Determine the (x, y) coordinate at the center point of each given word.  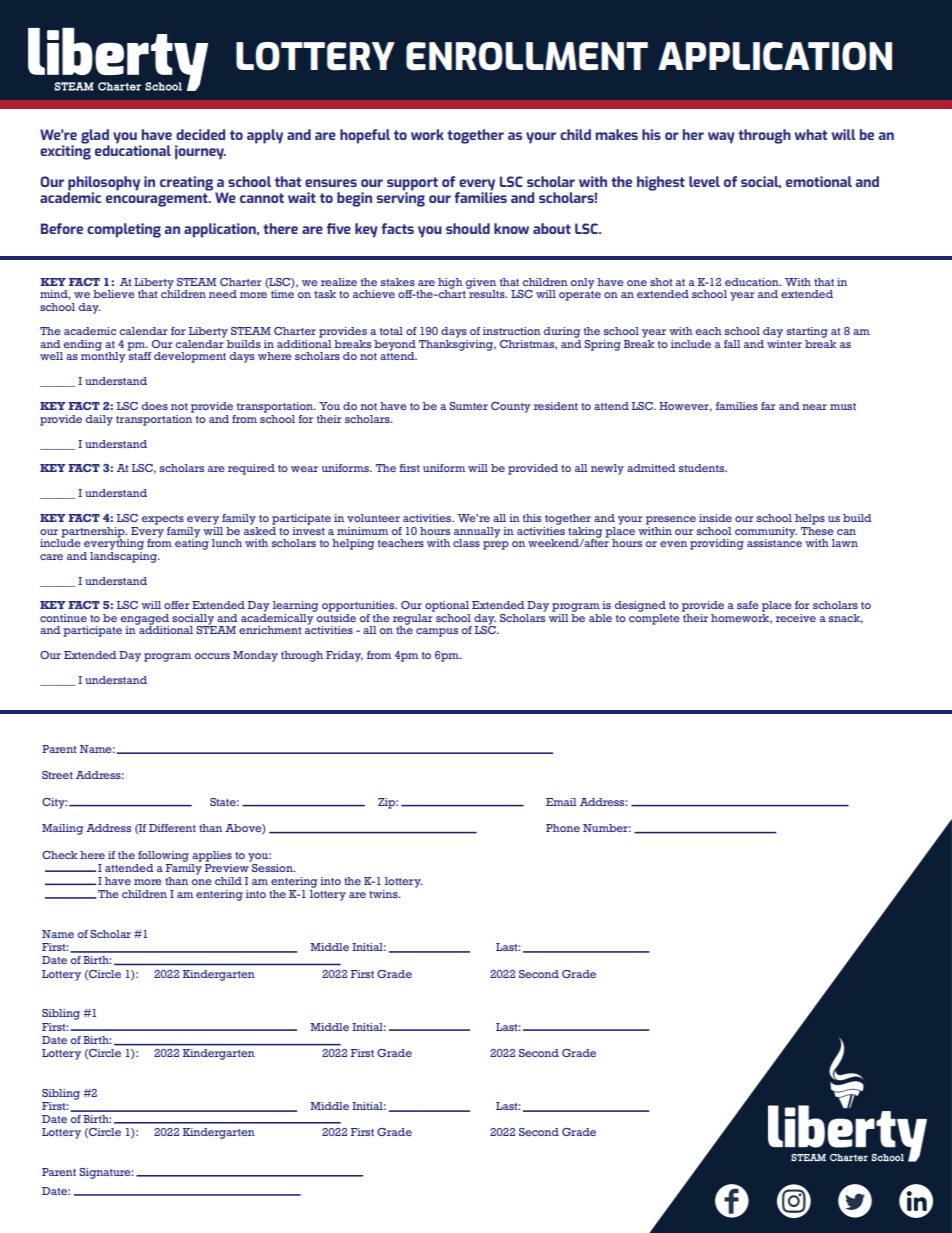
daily (99, 420)
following (163, 856)
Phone (563, 828)
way (721, 138)
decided (200, 134)
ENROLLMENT (527, 56)
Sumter (468, 406)
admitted (651, 468)
